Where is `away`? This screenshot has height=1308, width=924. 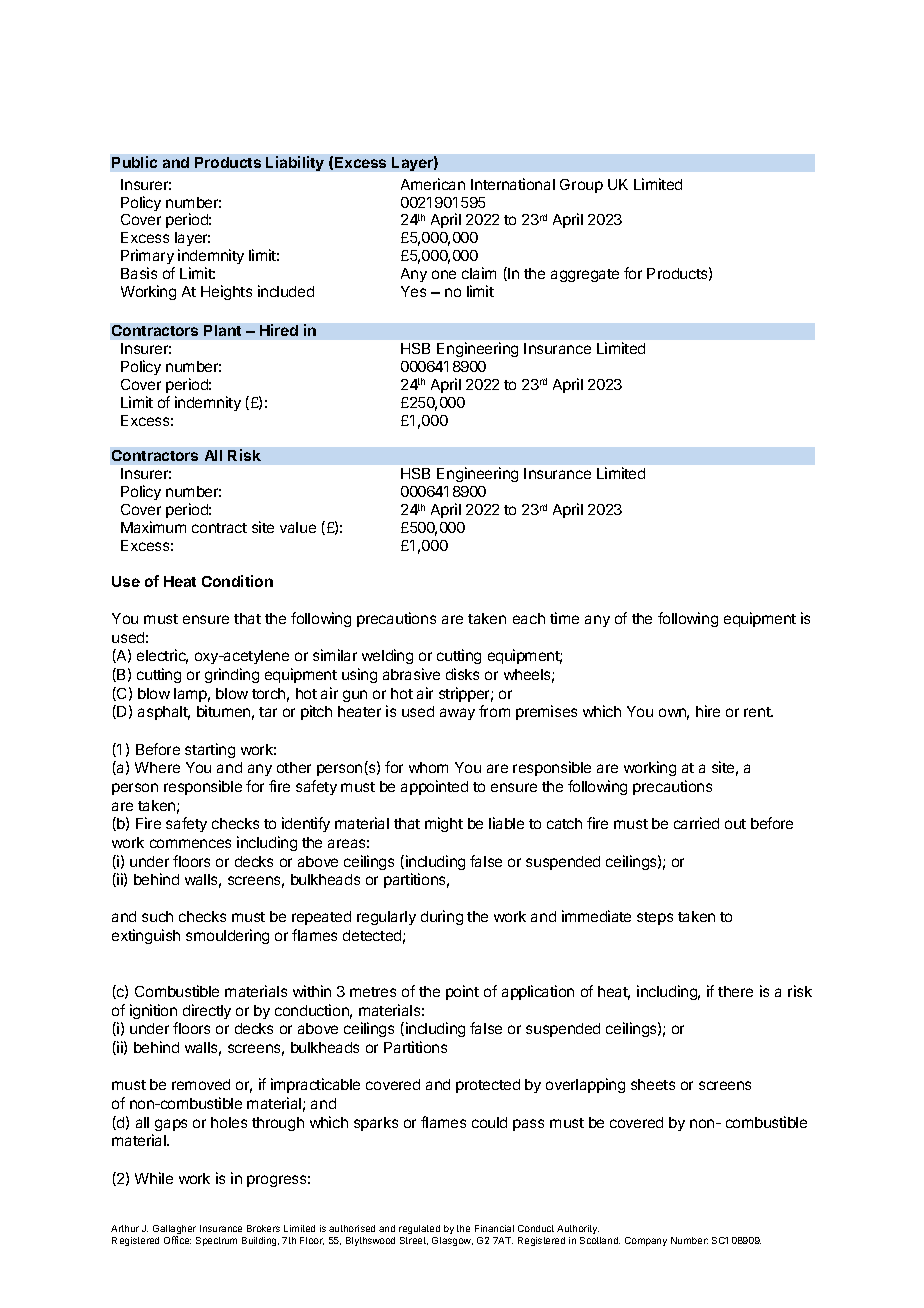 away is located at coordinates (457, 714).
